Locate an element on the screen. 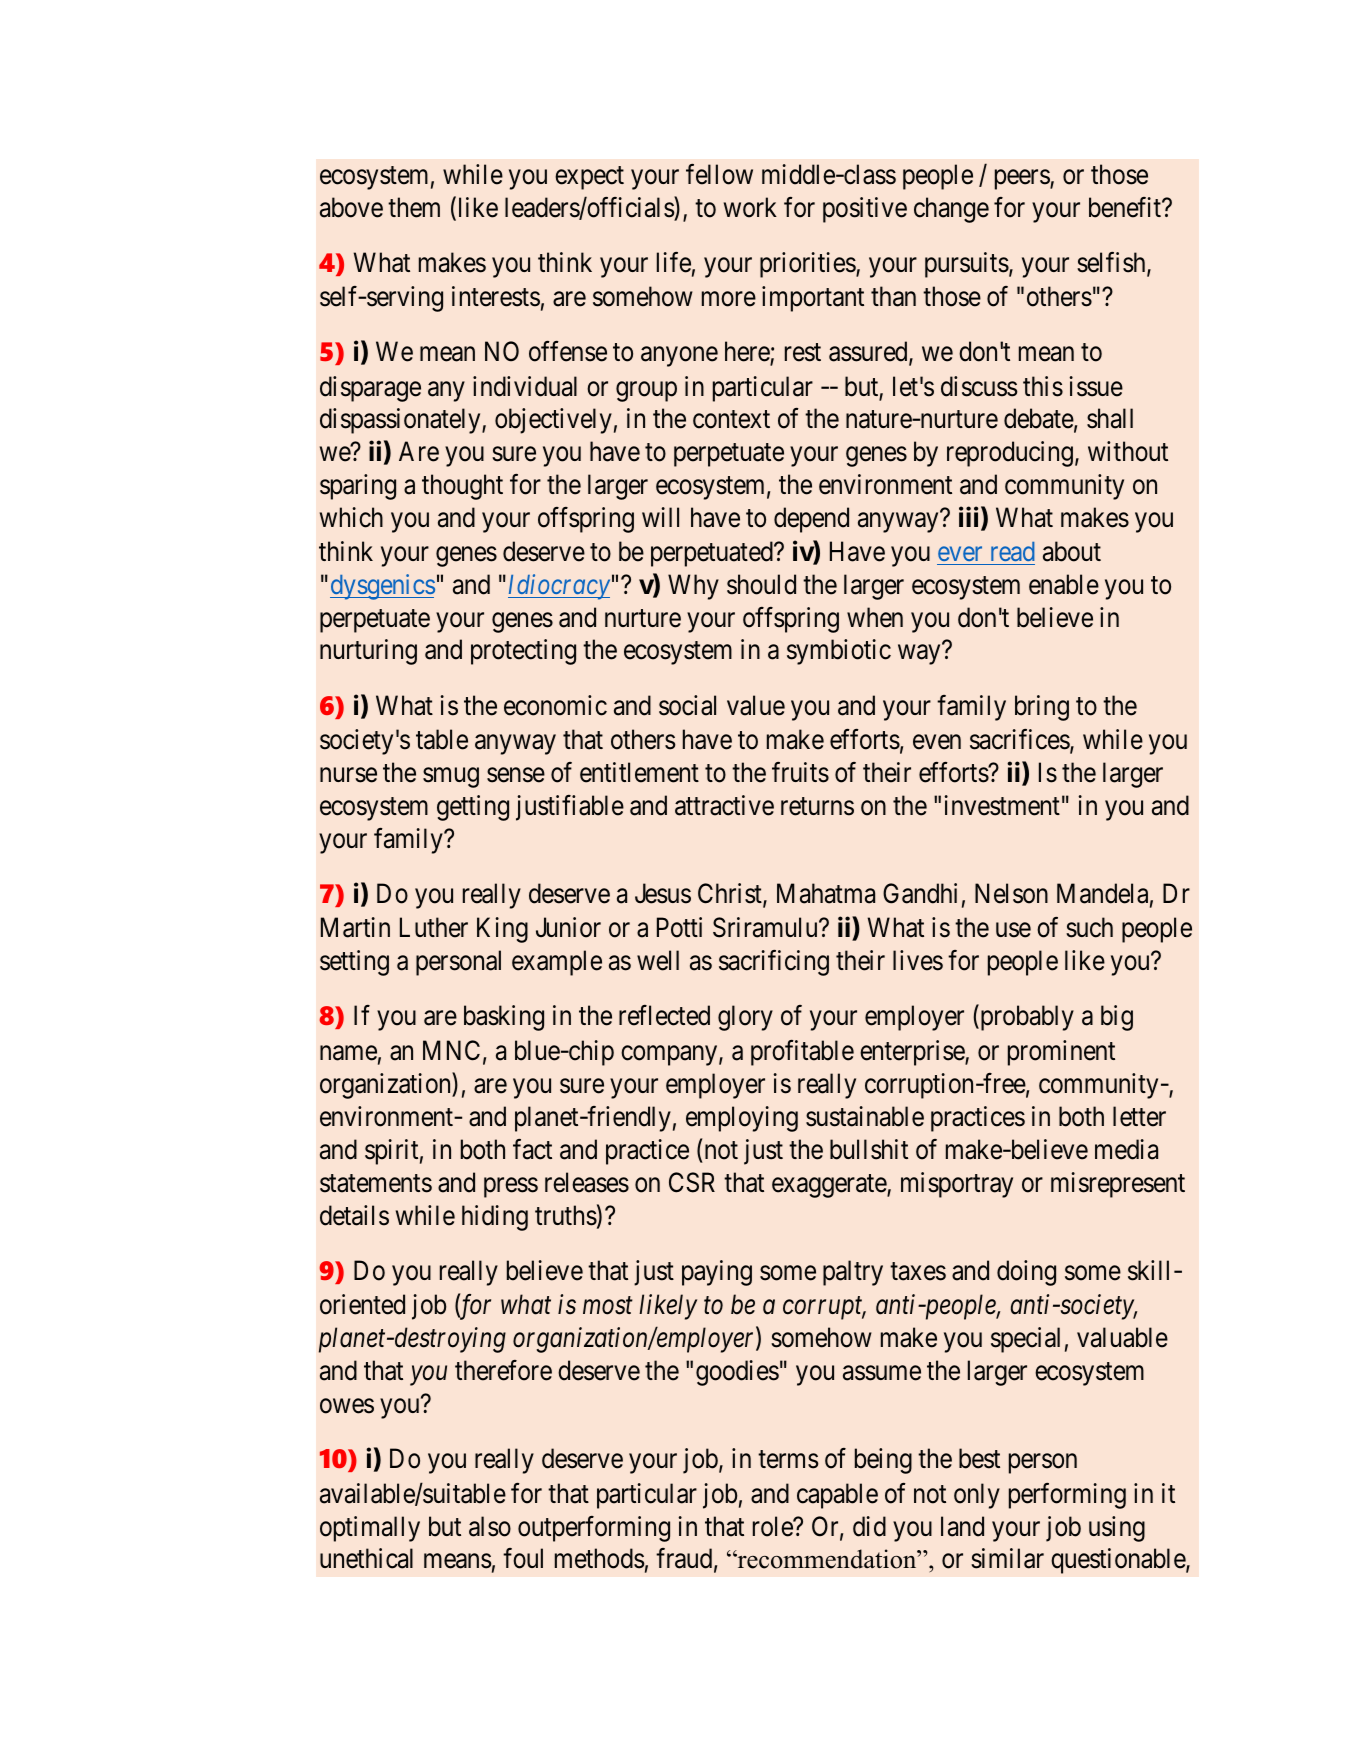 This screenshot has height=1754, width=1355. change is located at coordinates (951, 210).
